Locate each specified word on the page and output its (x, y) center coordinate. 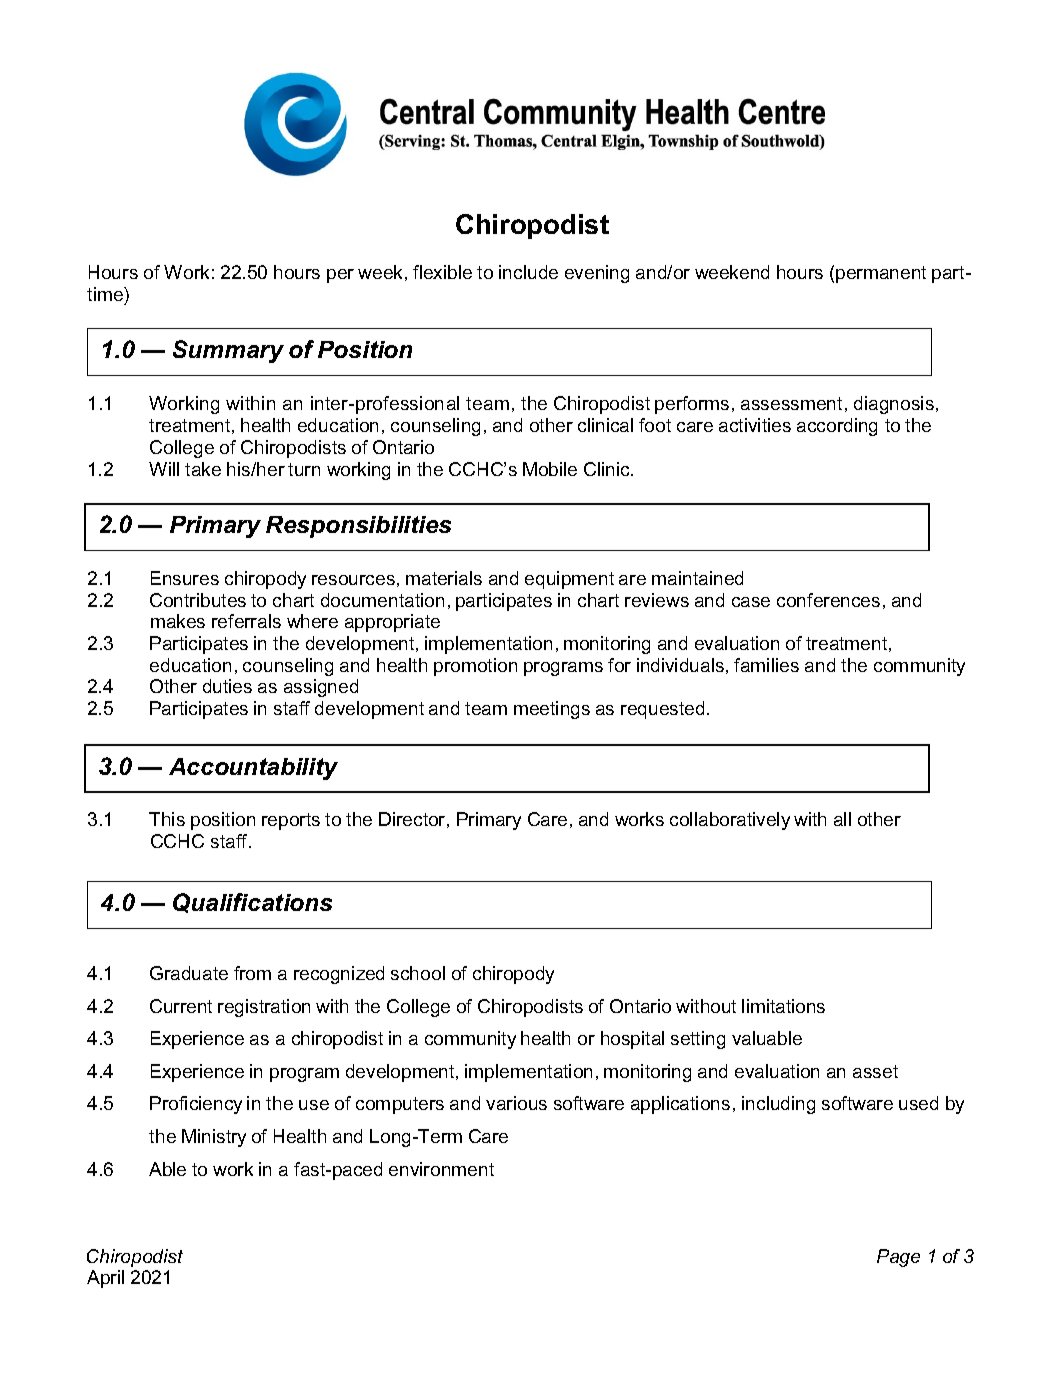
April (105, 1279)
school (418, 973)
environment (441, 1169)
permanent (881, 274)
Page (898, 1258)
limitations (783, 1006)
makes (178, 621)
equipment (569, 580)
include (528, 272)
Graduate (189, 973)
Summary (228, 351)
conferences (828, 600)
